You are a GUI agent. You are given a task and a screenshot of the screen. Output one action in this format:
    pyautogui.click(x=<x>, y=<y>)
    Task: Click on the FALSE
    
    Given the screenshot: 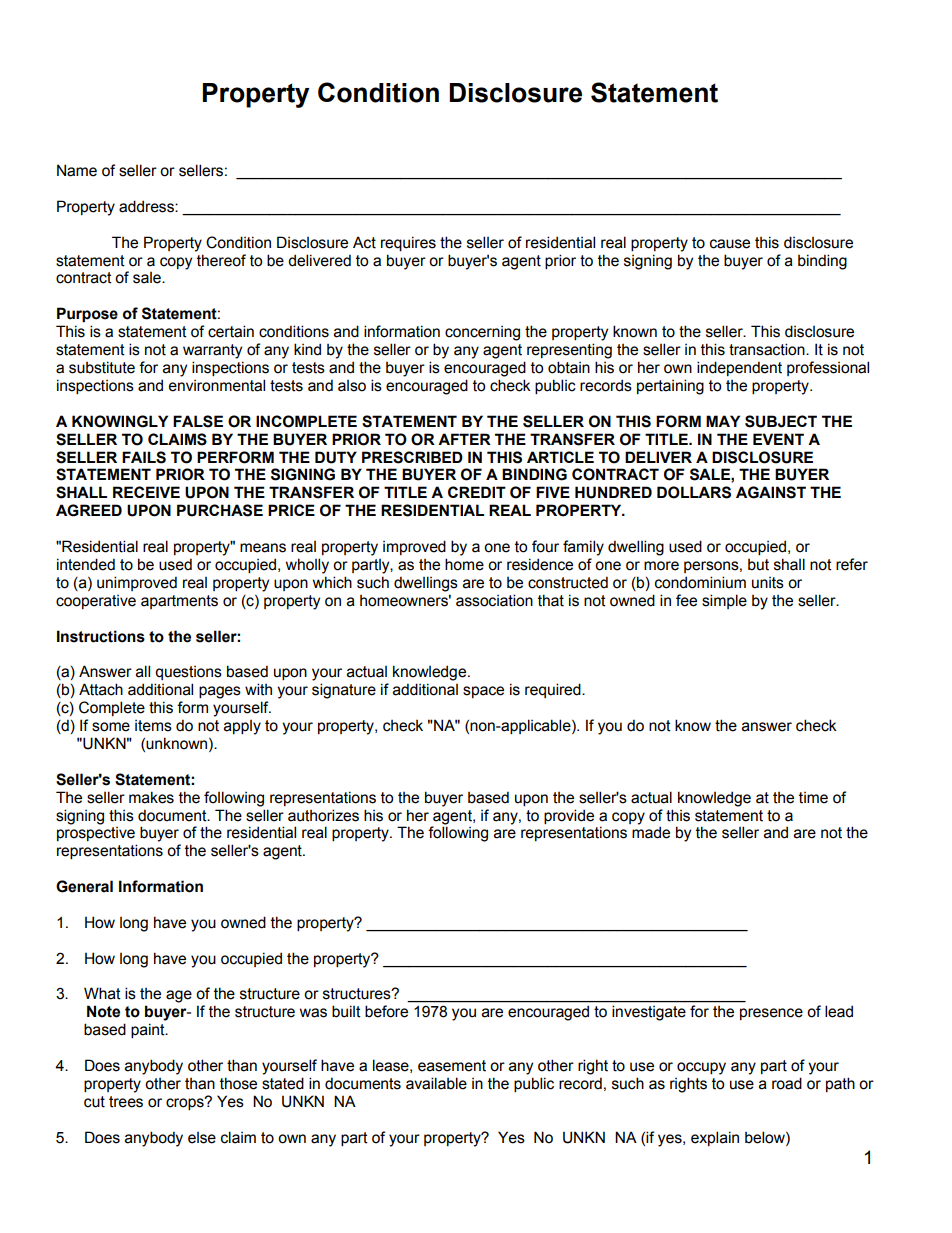 What is the action you would take?
    pyautogui.click(x=198, y=421)
